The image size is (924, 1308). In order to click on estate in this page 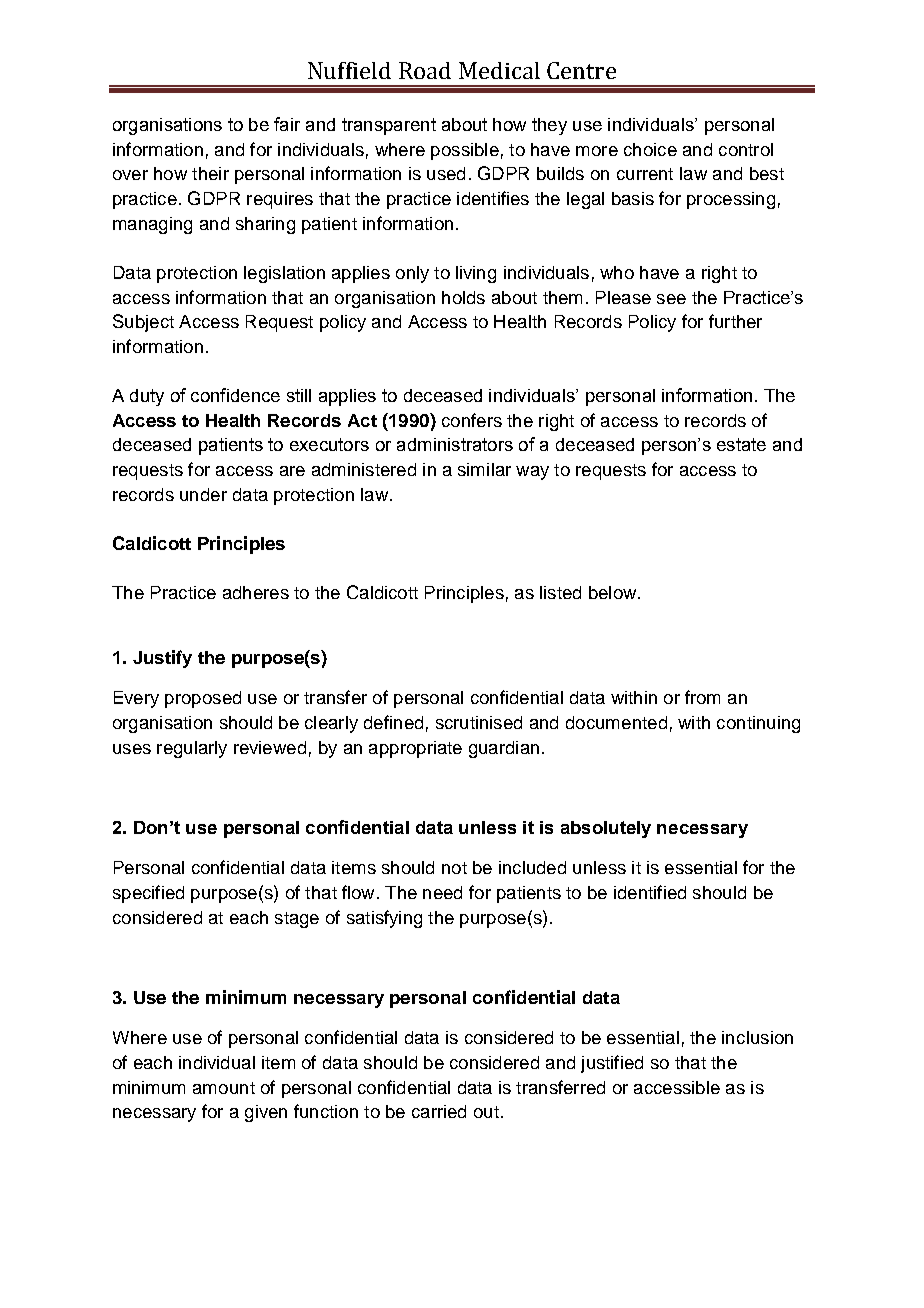, I will do `click(741, 444)`.
